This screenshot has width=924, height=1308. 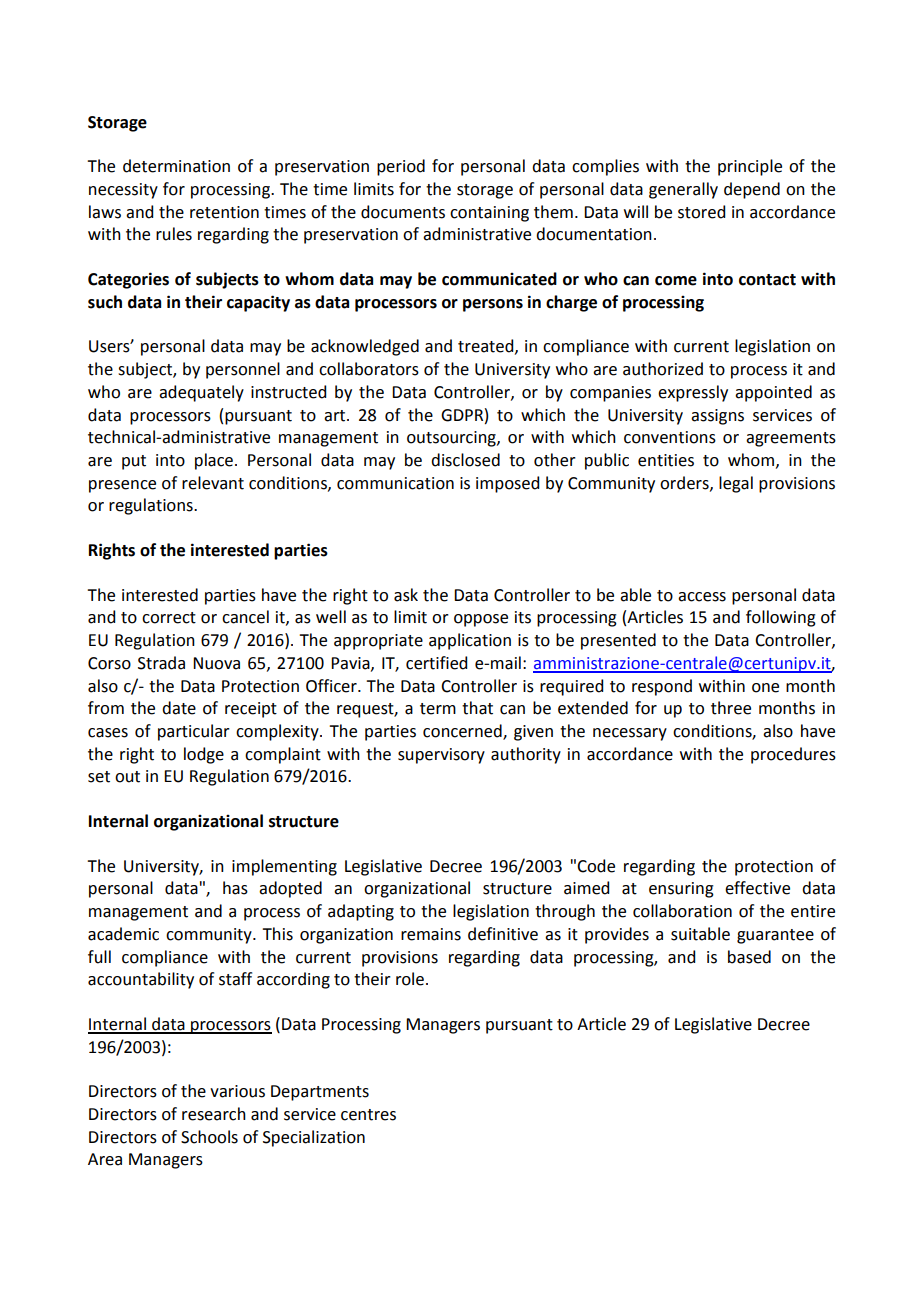 What do you see at coordinates (209, 1137) in the screenshot?
I see `Schools` at bounding box center [209, 1137].
